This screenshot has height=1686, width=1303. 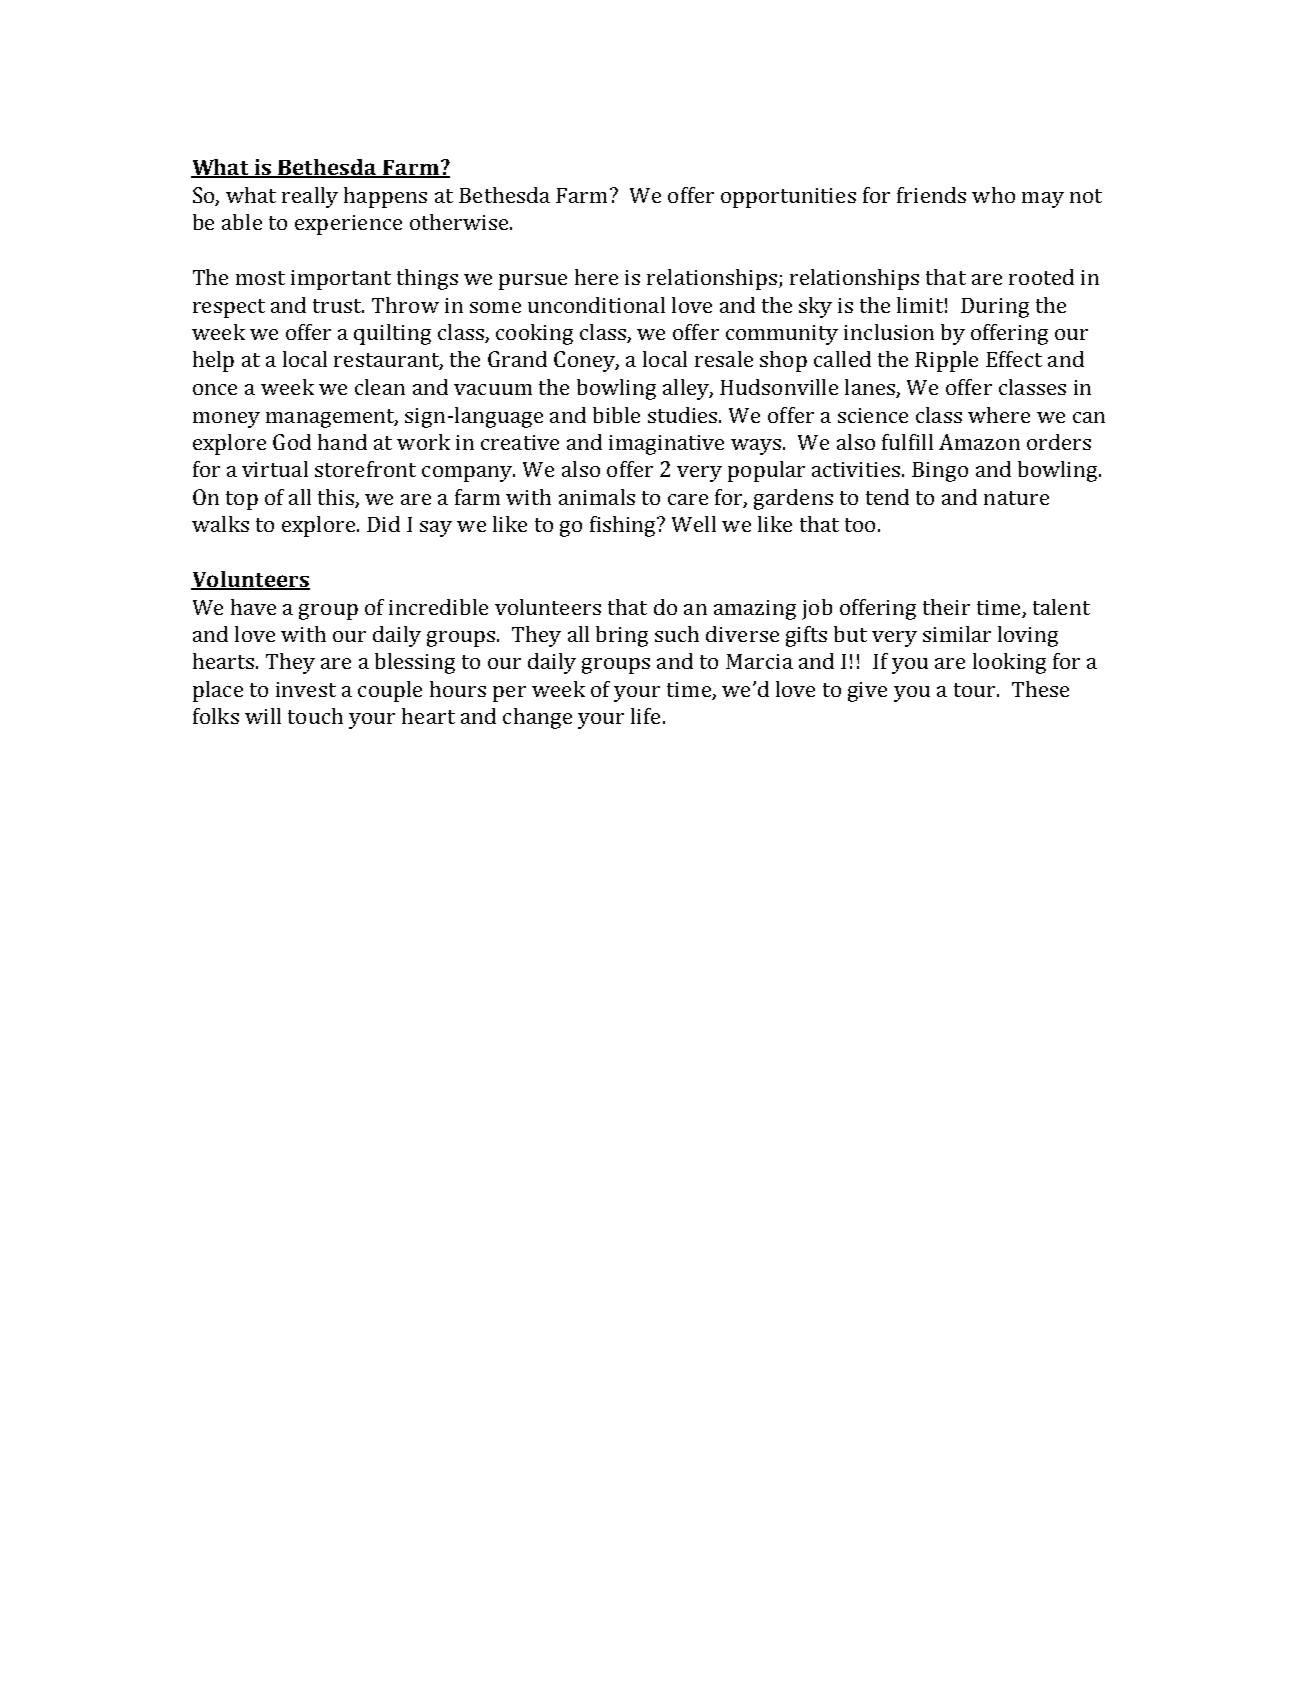 I want to click on life, so click(x=645, y=716).
